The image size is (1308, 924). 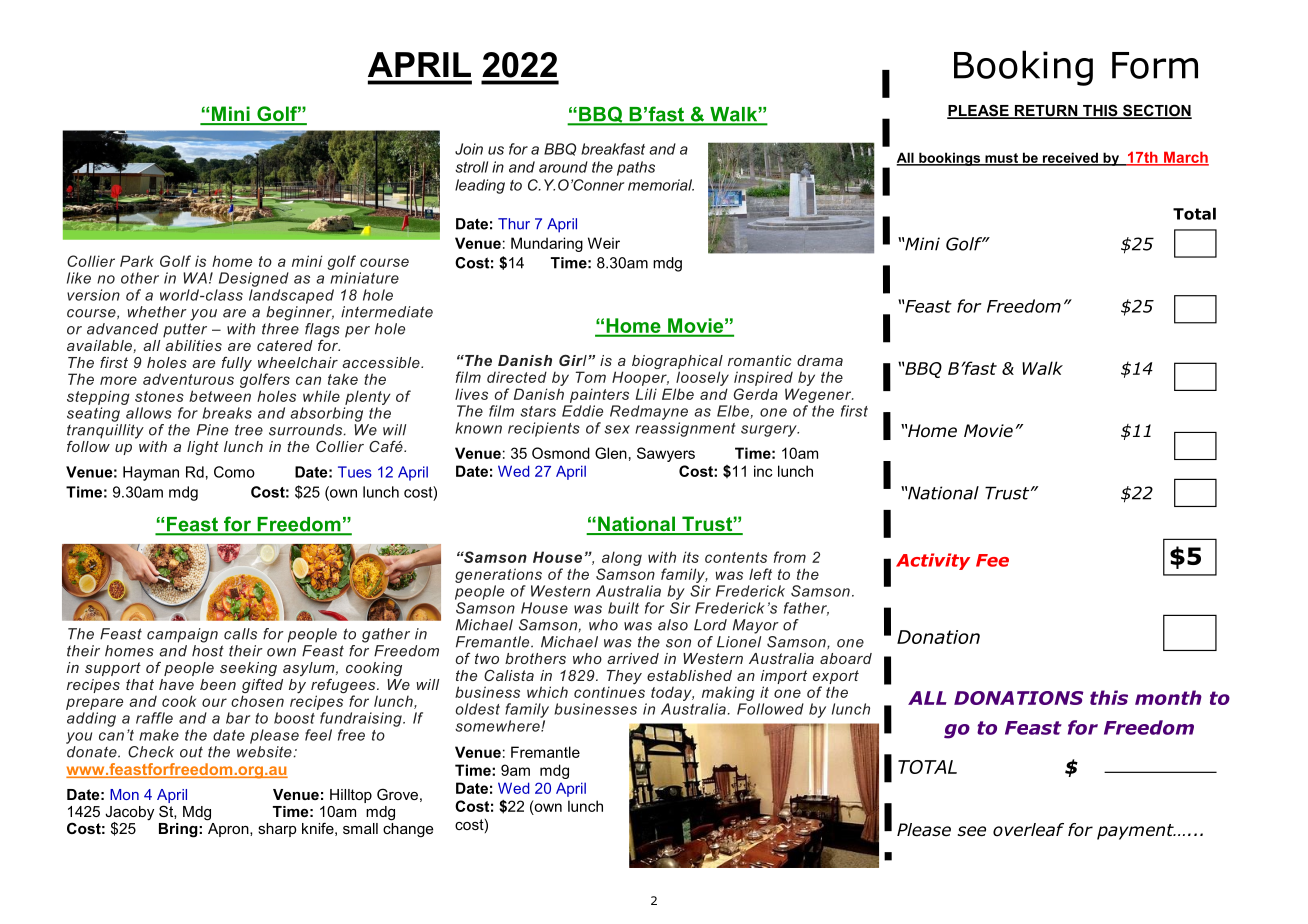 What do you see at coordinates (203, 448) in the screenshot?
I see `light` at bounding box center [203, 448].
